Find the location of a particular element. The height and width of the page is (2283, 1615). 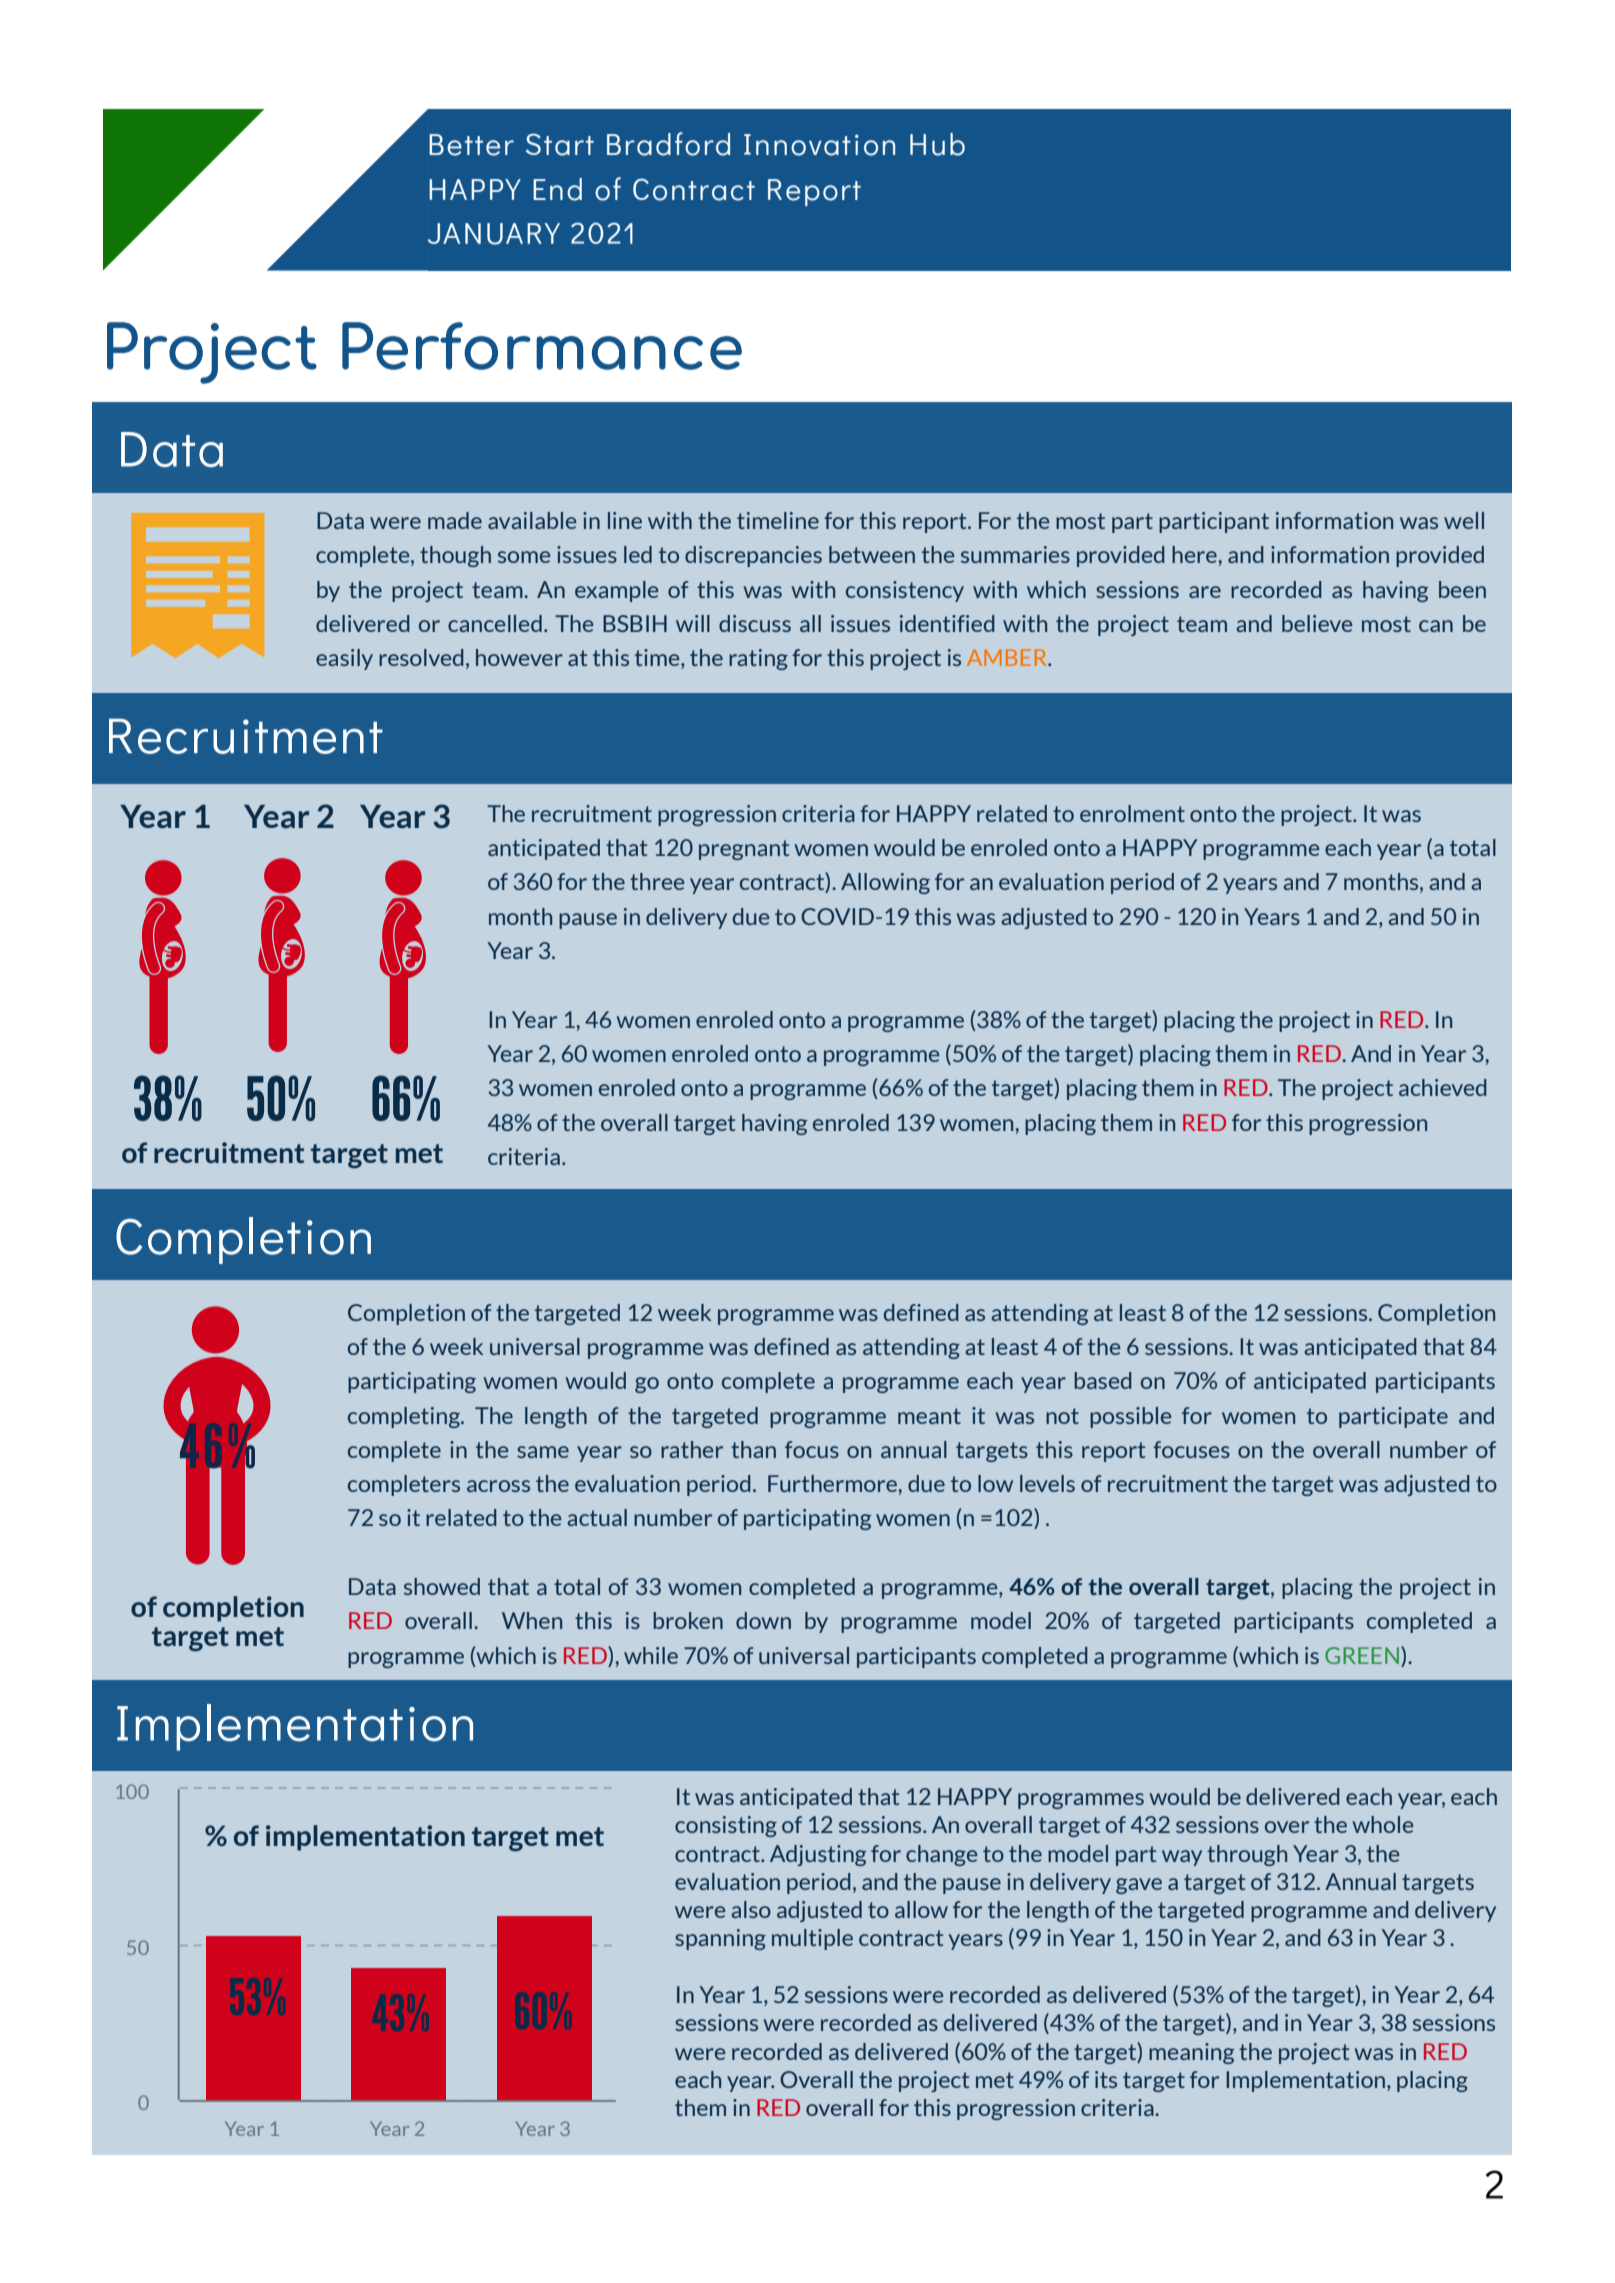

completing is located at coordinates (405, 1417).
